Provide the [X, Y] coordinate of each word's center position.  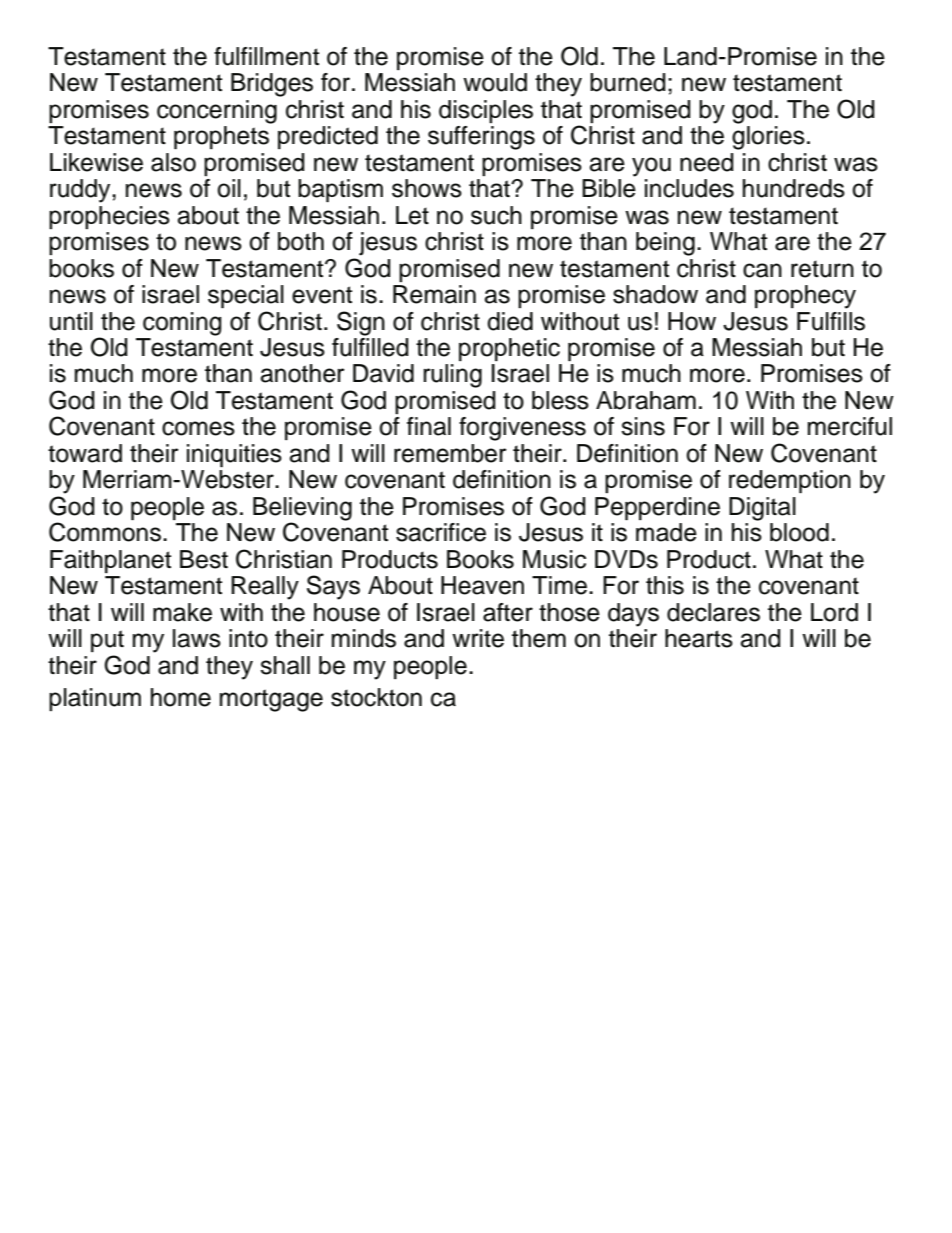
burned [628, 82]
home [181, 697]
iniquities [234, 455]
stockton [376, 697]
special [246, 296]
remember [450, 453]
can [762, 270]
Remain [434, 294]
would [495, 82]
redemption [790, 481]
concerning [217, 112]
